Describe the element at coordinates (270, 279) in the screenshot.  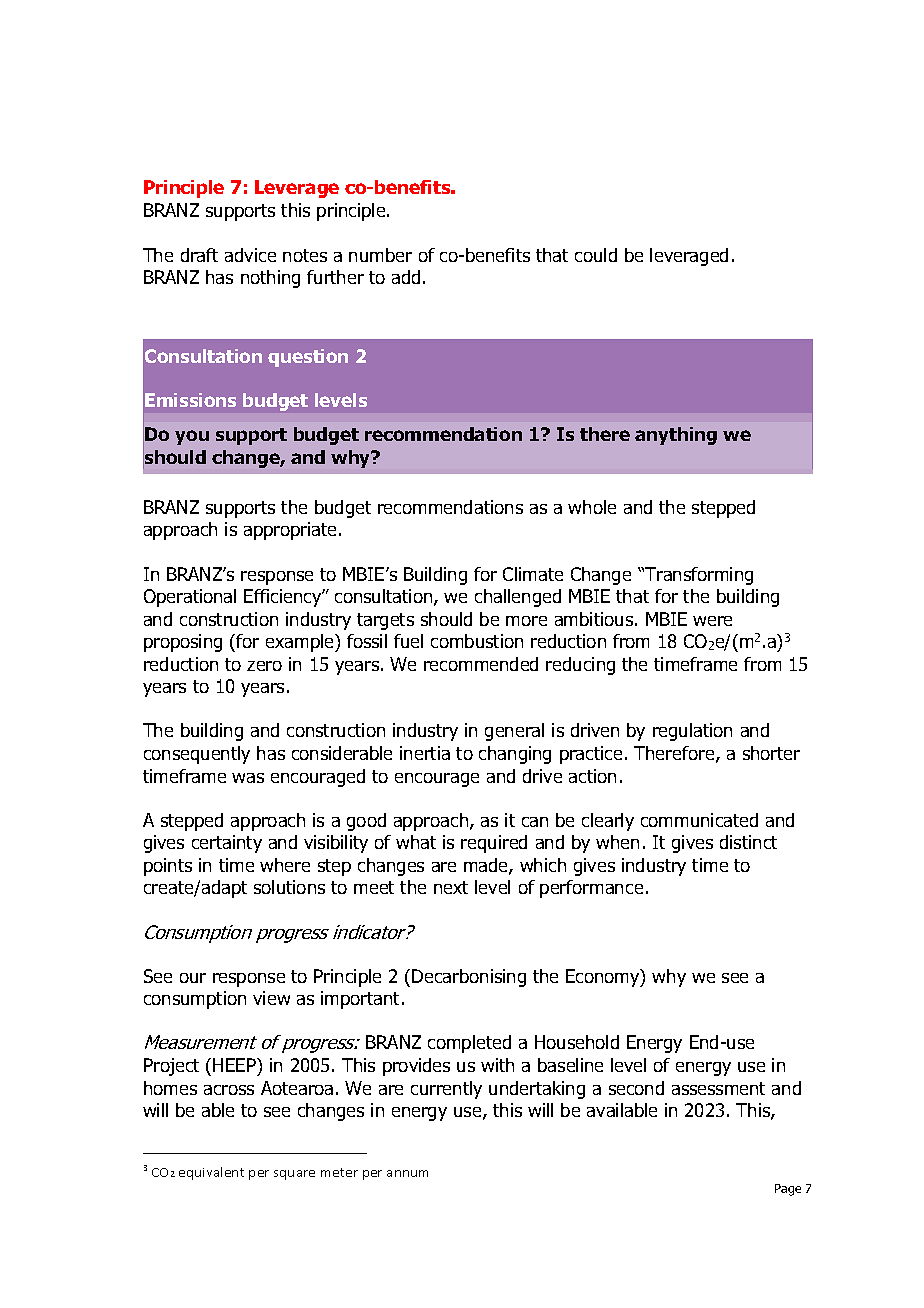
I see `nothing` at that location.
